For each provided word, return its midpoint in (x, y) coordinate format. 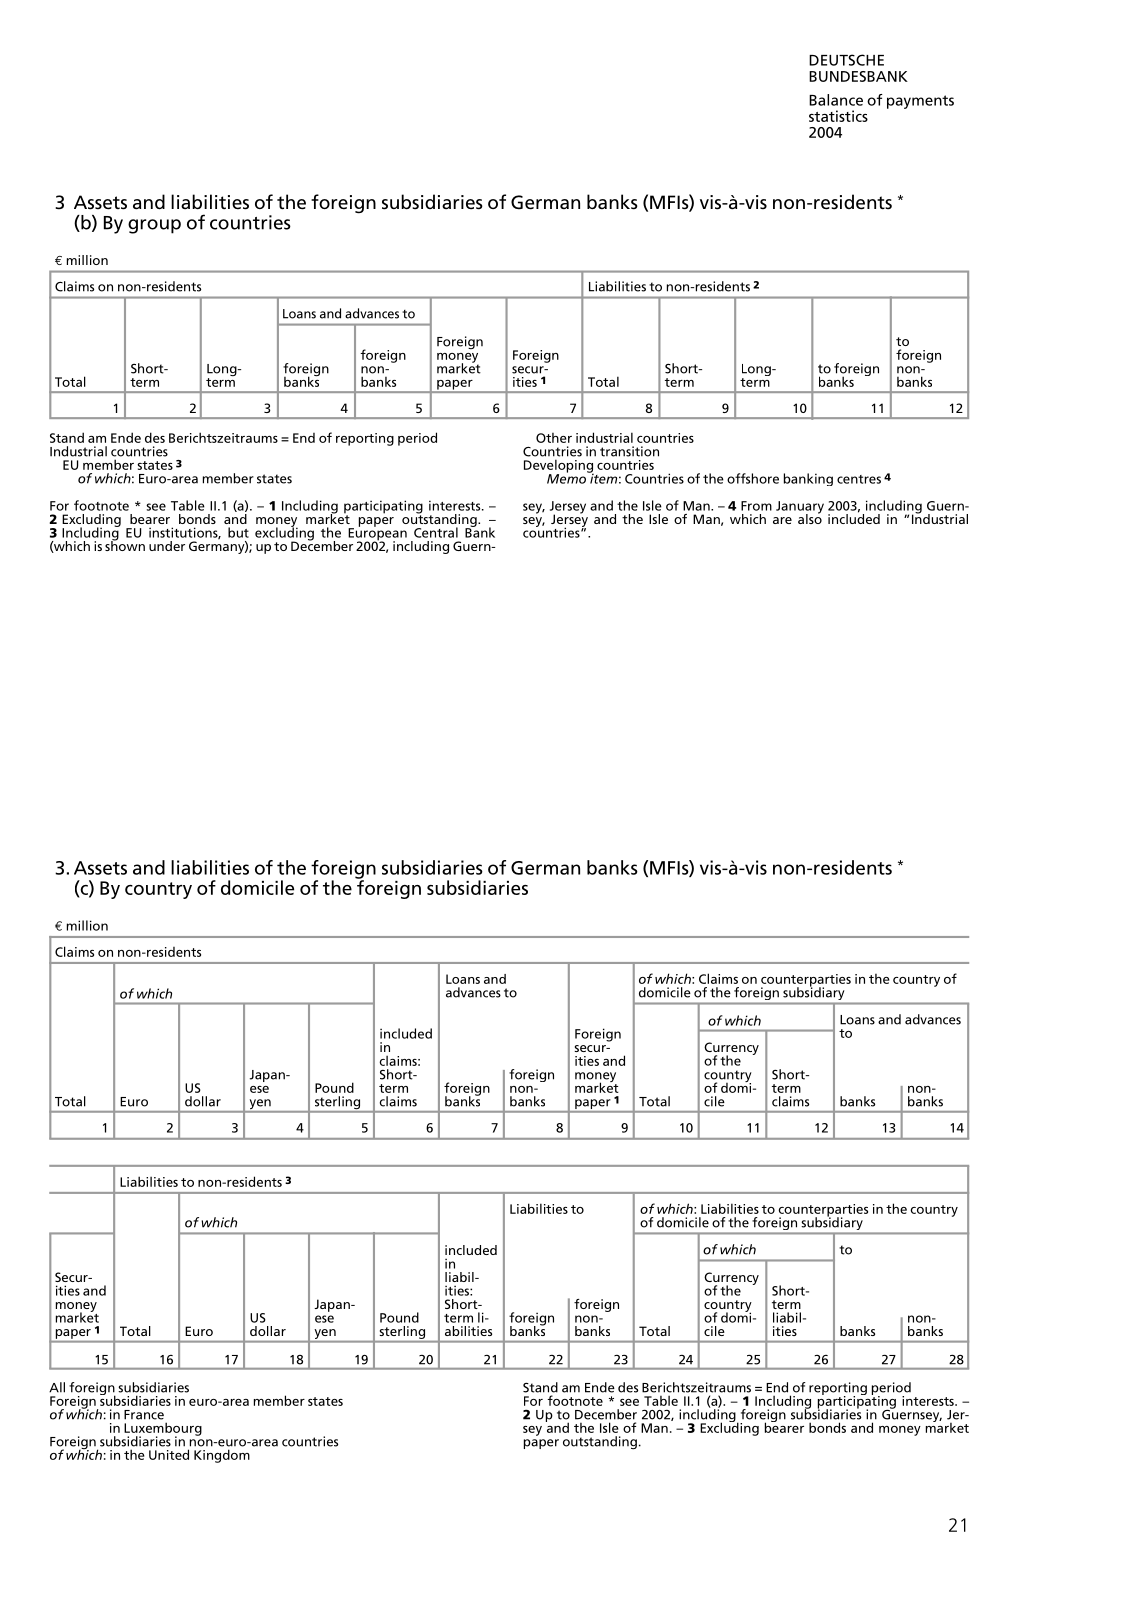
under (167, 546)
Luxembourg (163, 1430)
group (154, 226)
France (144, 1415)
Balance (836, 100)
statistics (838, 116)
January (800, 508)
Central (436, 532)
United (169, 1454)
